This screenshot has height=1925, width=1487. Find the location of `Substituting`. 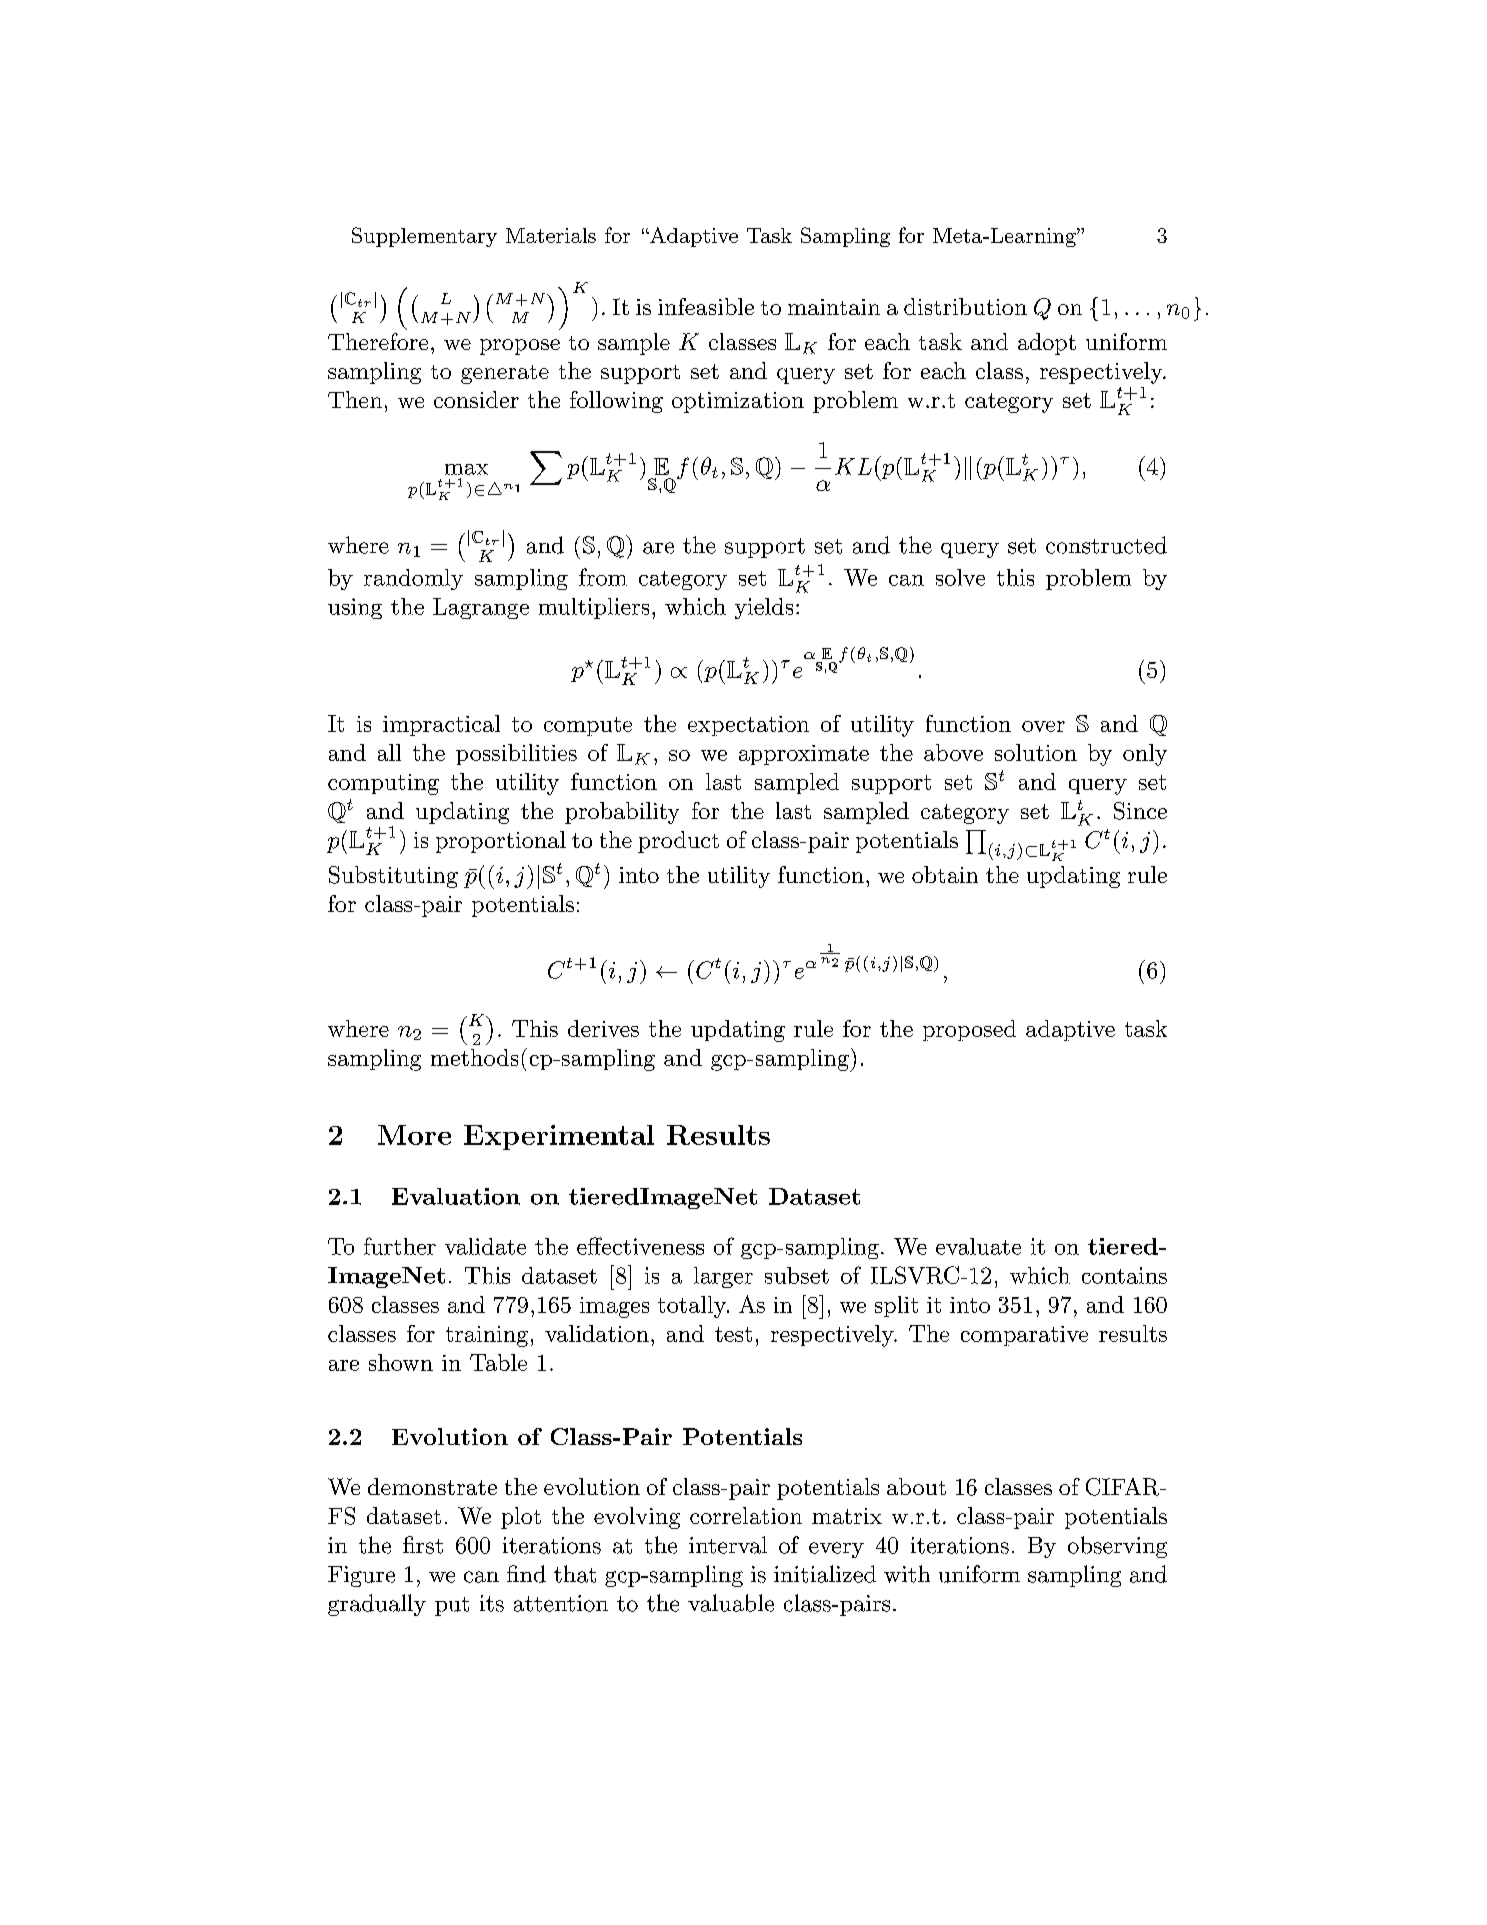

Substituting is located at coordinates (393, 877).
